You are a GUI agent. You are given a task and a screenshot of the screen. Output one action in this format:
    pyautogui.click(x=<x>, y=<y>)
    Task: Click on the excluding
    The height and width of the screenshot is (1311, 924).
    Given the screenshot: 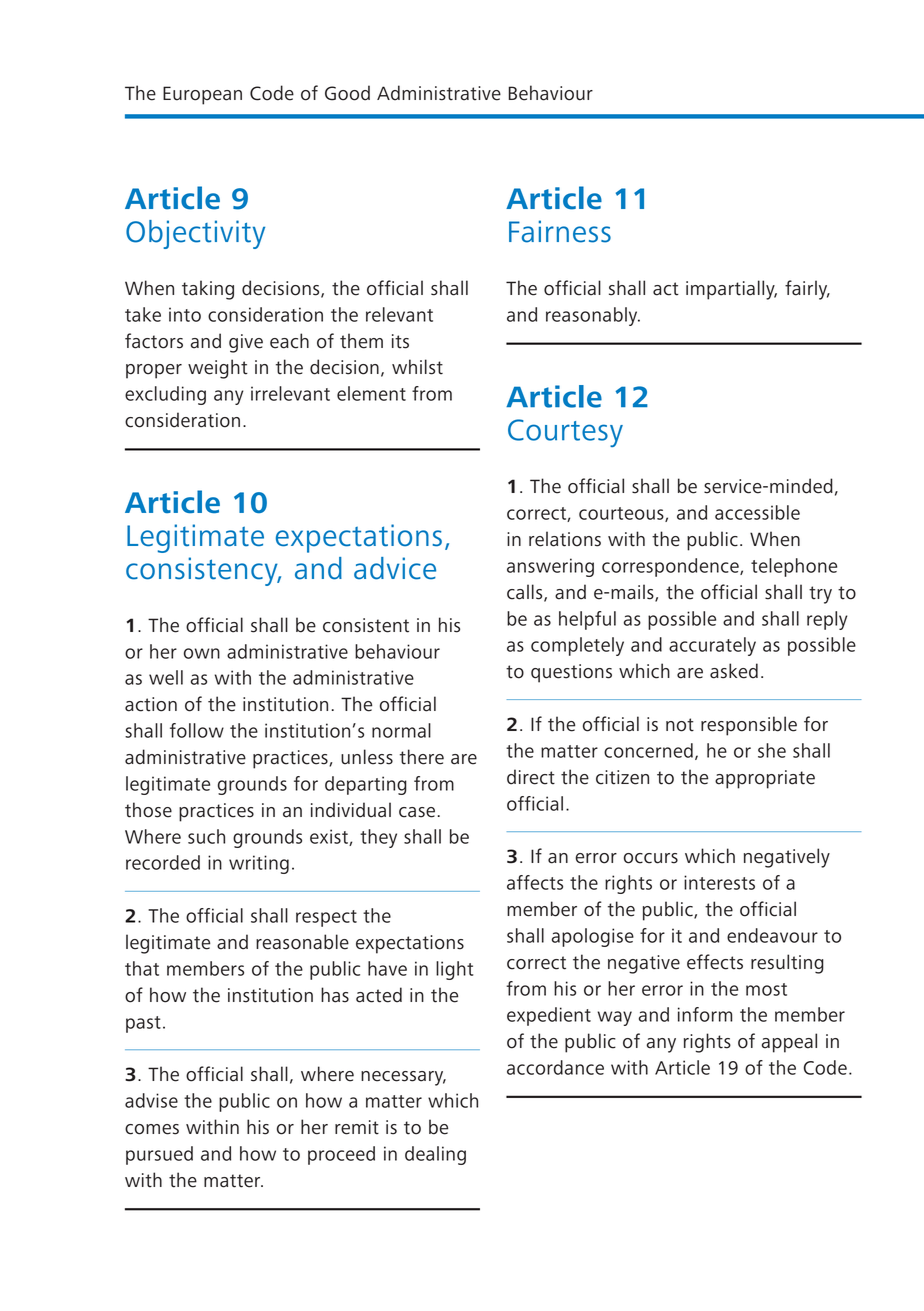 What is the action you would take?
    pyautogui.click(x=165, y=395)
